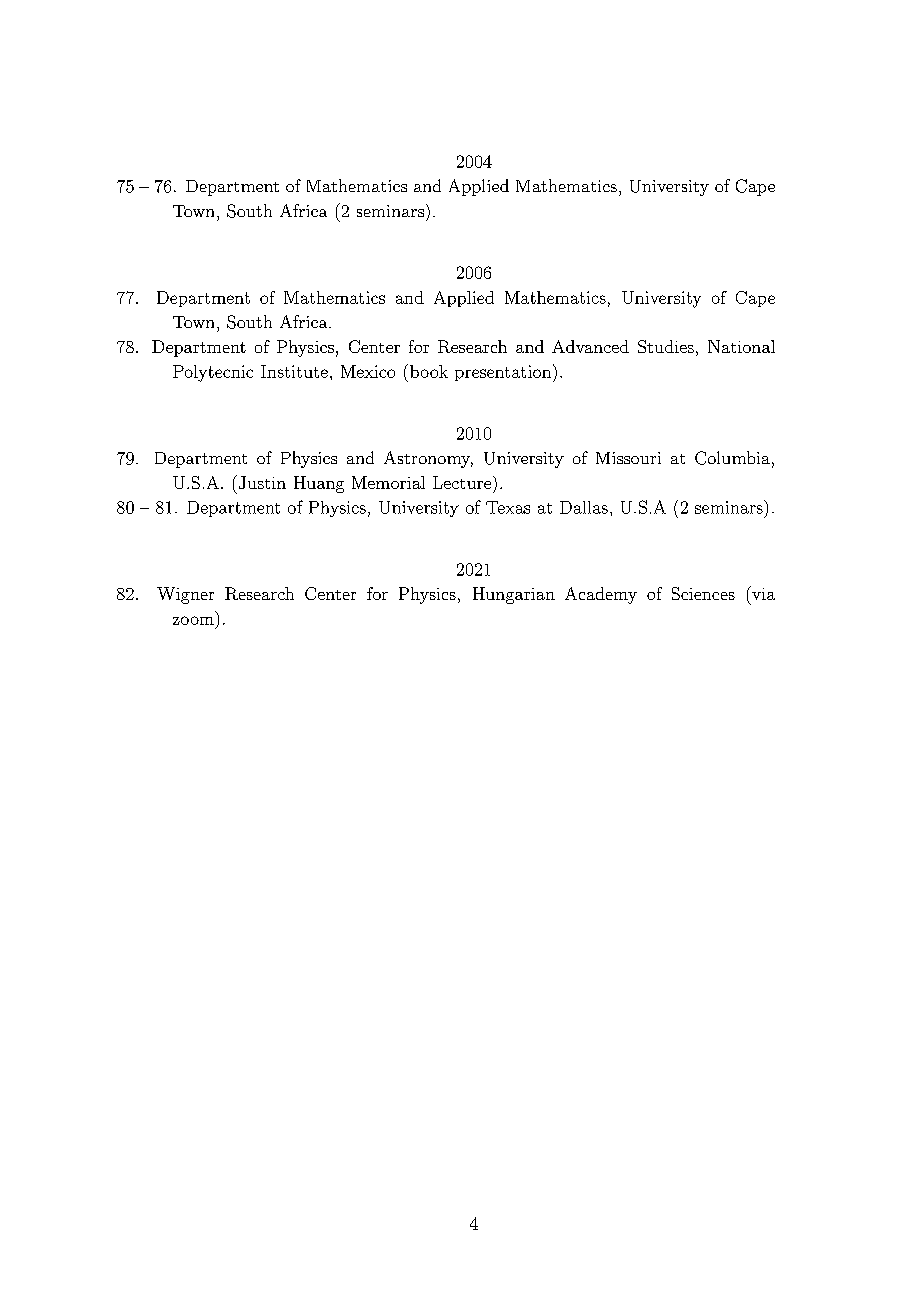  Describe the element at coordinates (666, 346) in the page. I see `Studies` at that location.
